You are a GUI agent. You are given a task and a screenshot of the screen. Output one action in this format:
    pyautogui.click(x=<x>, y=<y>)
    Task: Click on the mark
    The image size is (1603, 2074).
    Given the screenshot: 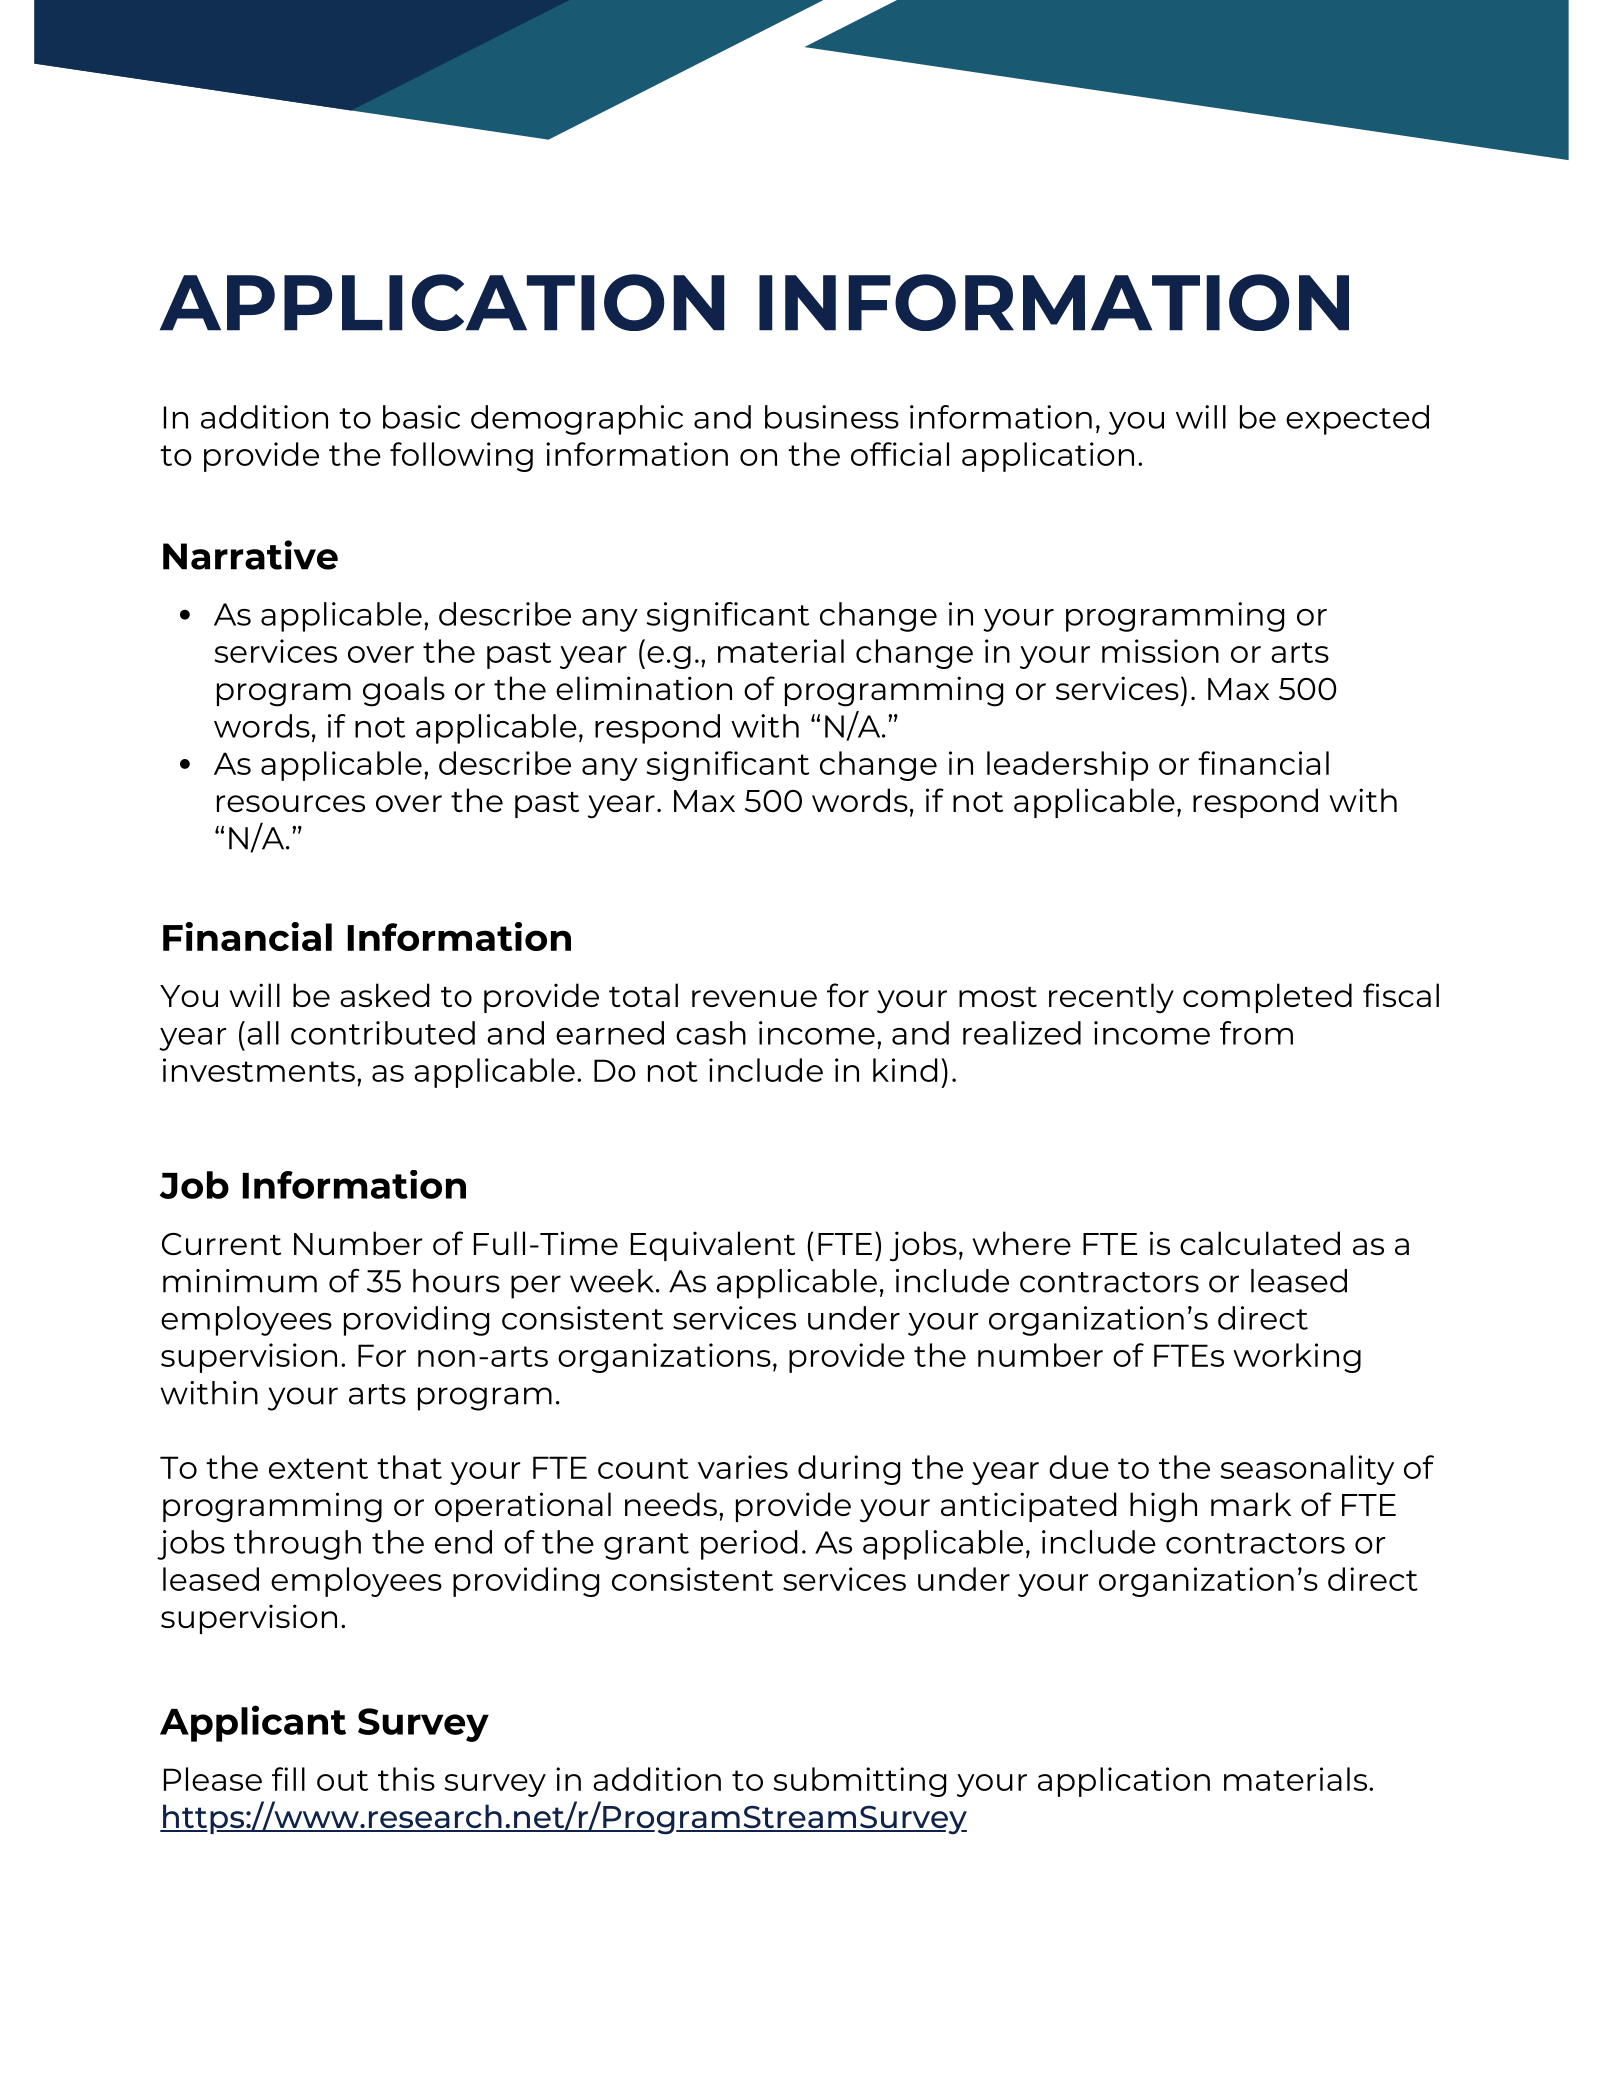 What is the action you would take?
    pyautogui.click(x=1251, y=1504)
